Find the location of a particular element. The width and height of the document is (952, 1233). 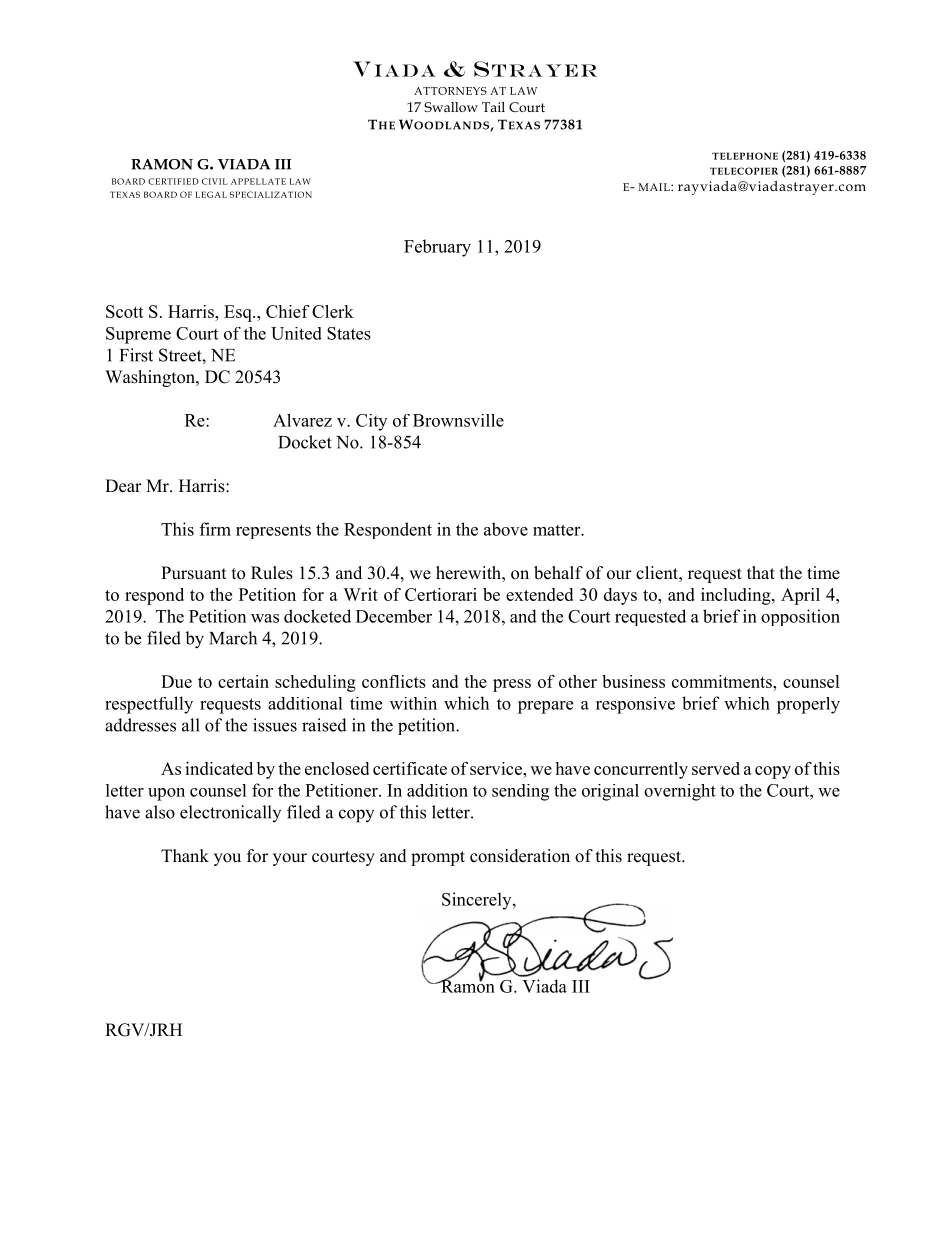

Brownsville is located at coordinates (458, 420).
